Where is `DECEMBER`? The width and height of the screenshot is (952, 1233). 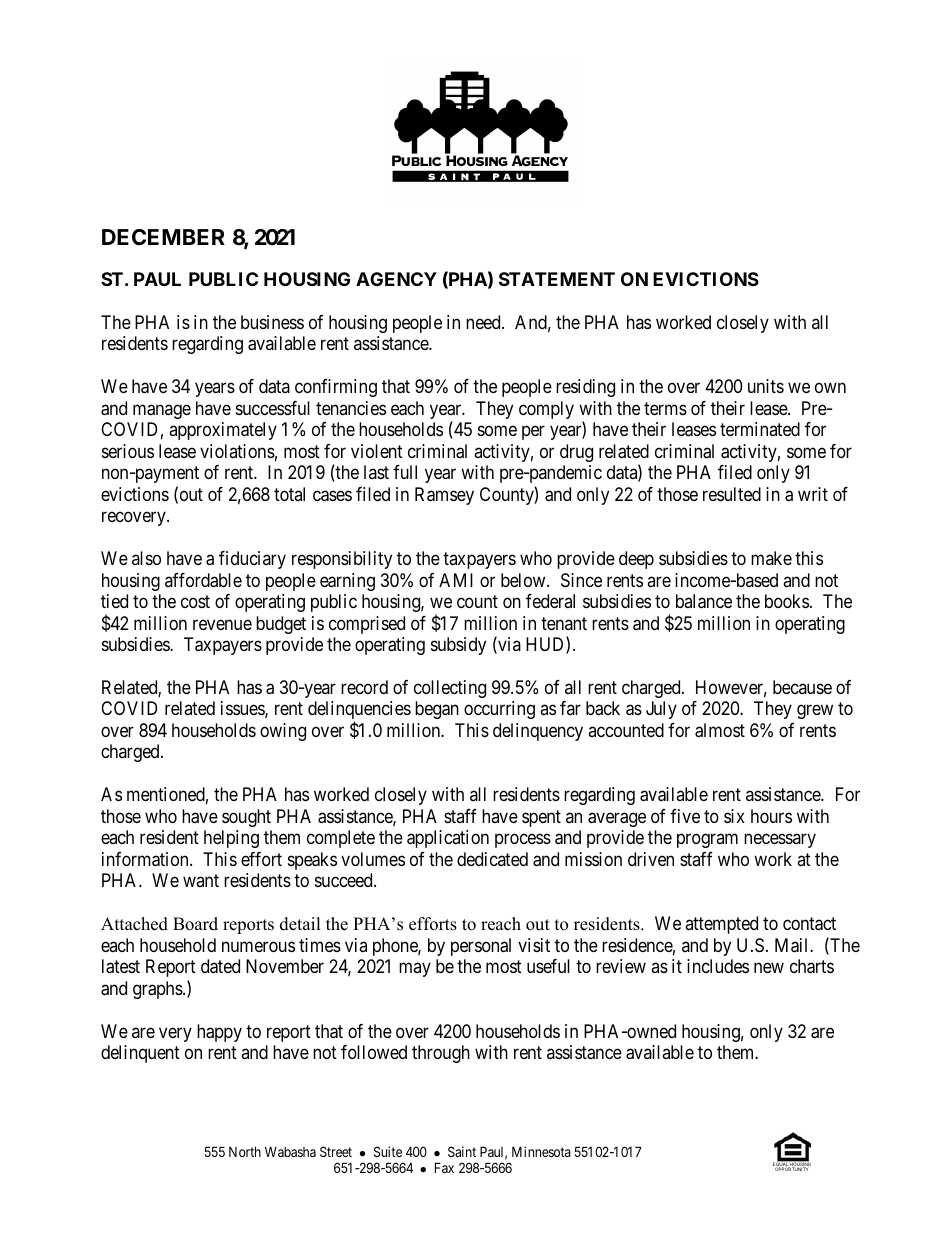
DECEMBER is located at coordinates (163, 237).
